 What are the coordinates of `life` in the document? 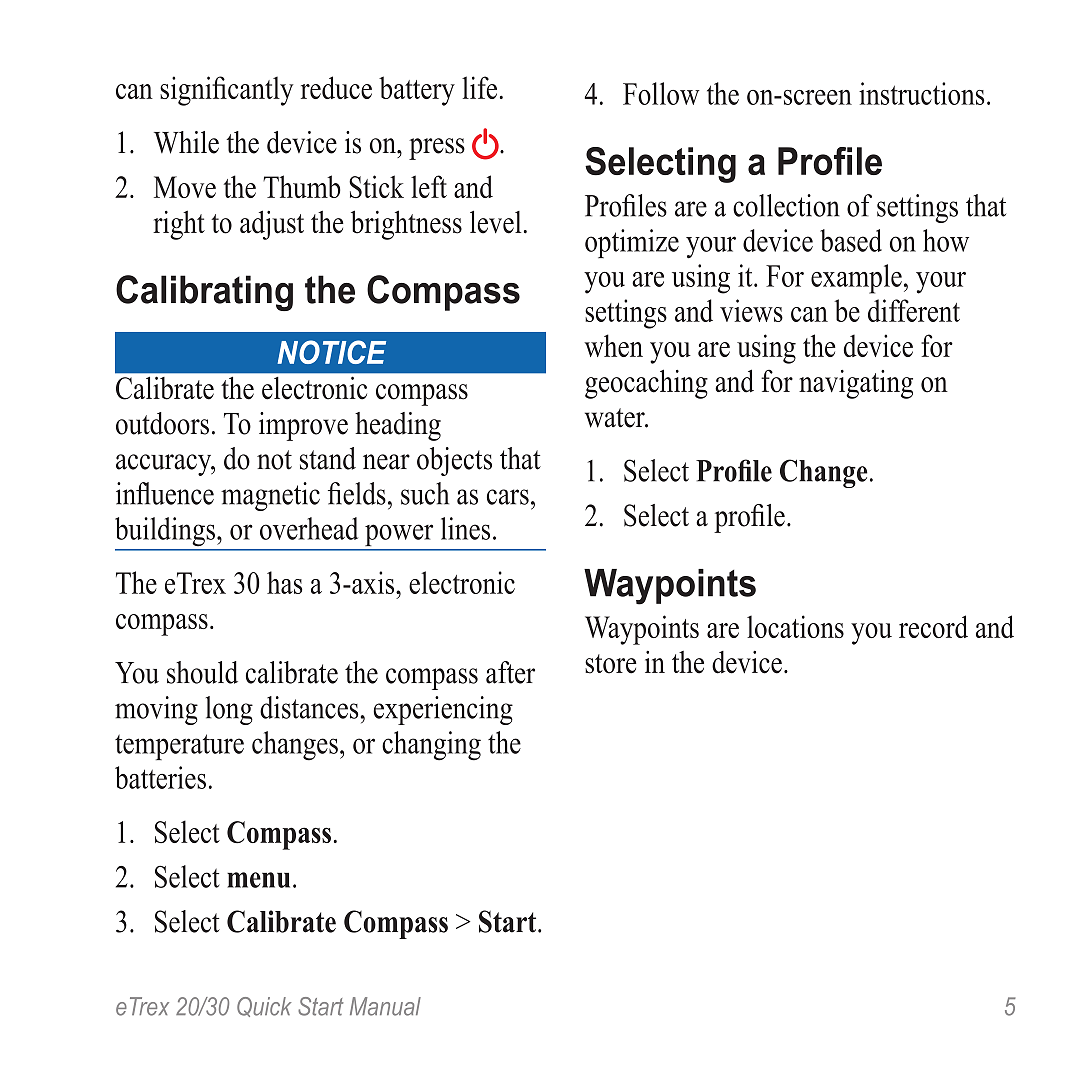 It's located at (479, 87).
